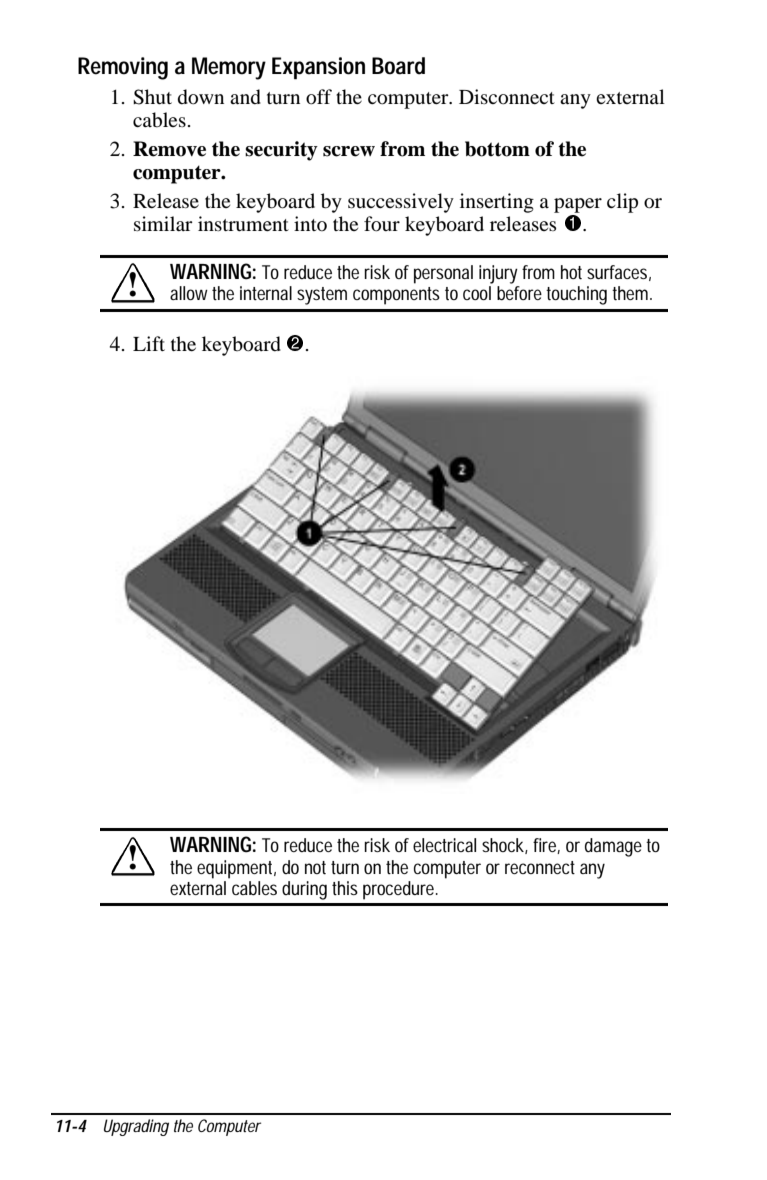  What do you see at coordinates (396, 296) in the page?
I see `components` at bounding box center [396, 296].
